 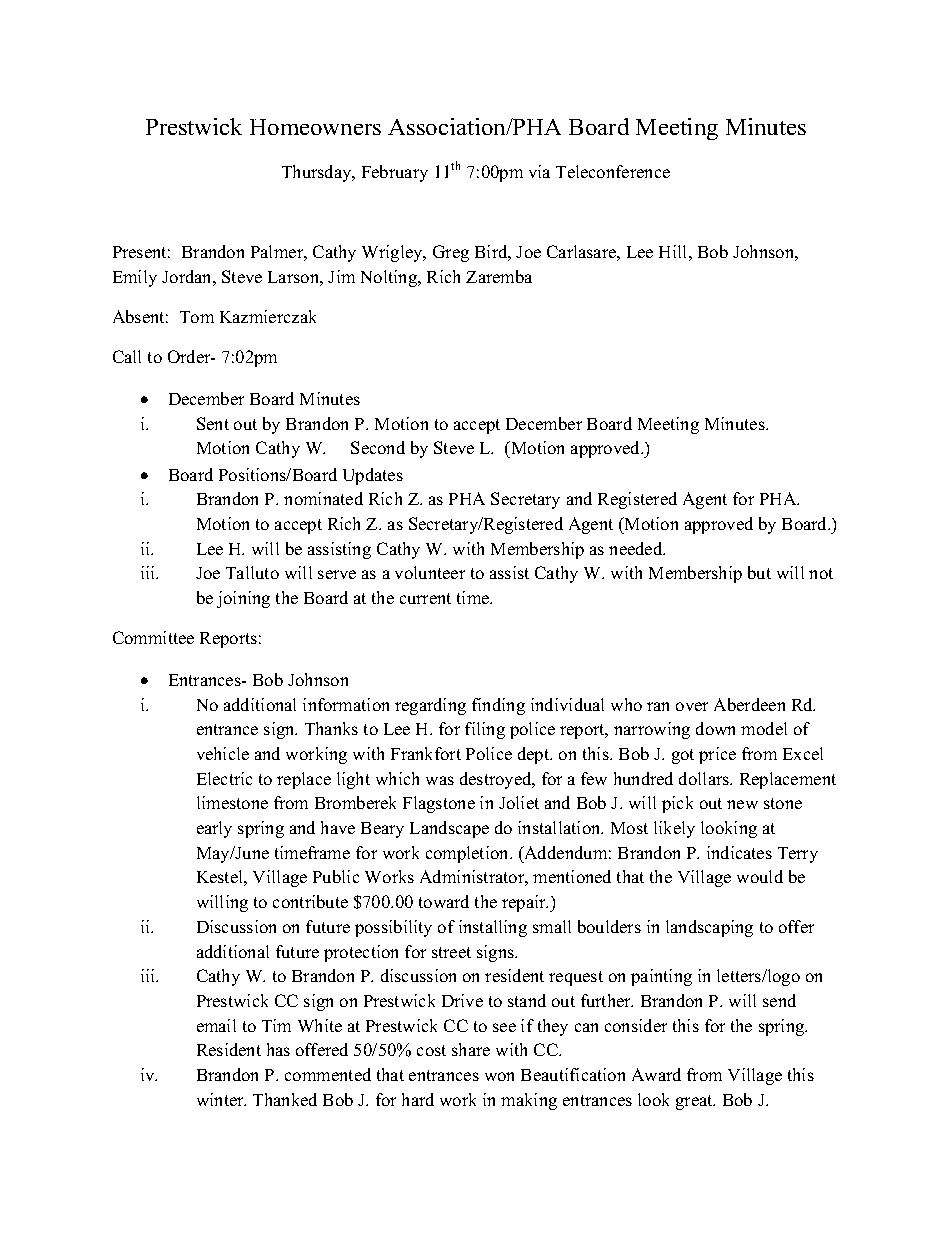 I want to click on via, so click(x=539, y=171).
